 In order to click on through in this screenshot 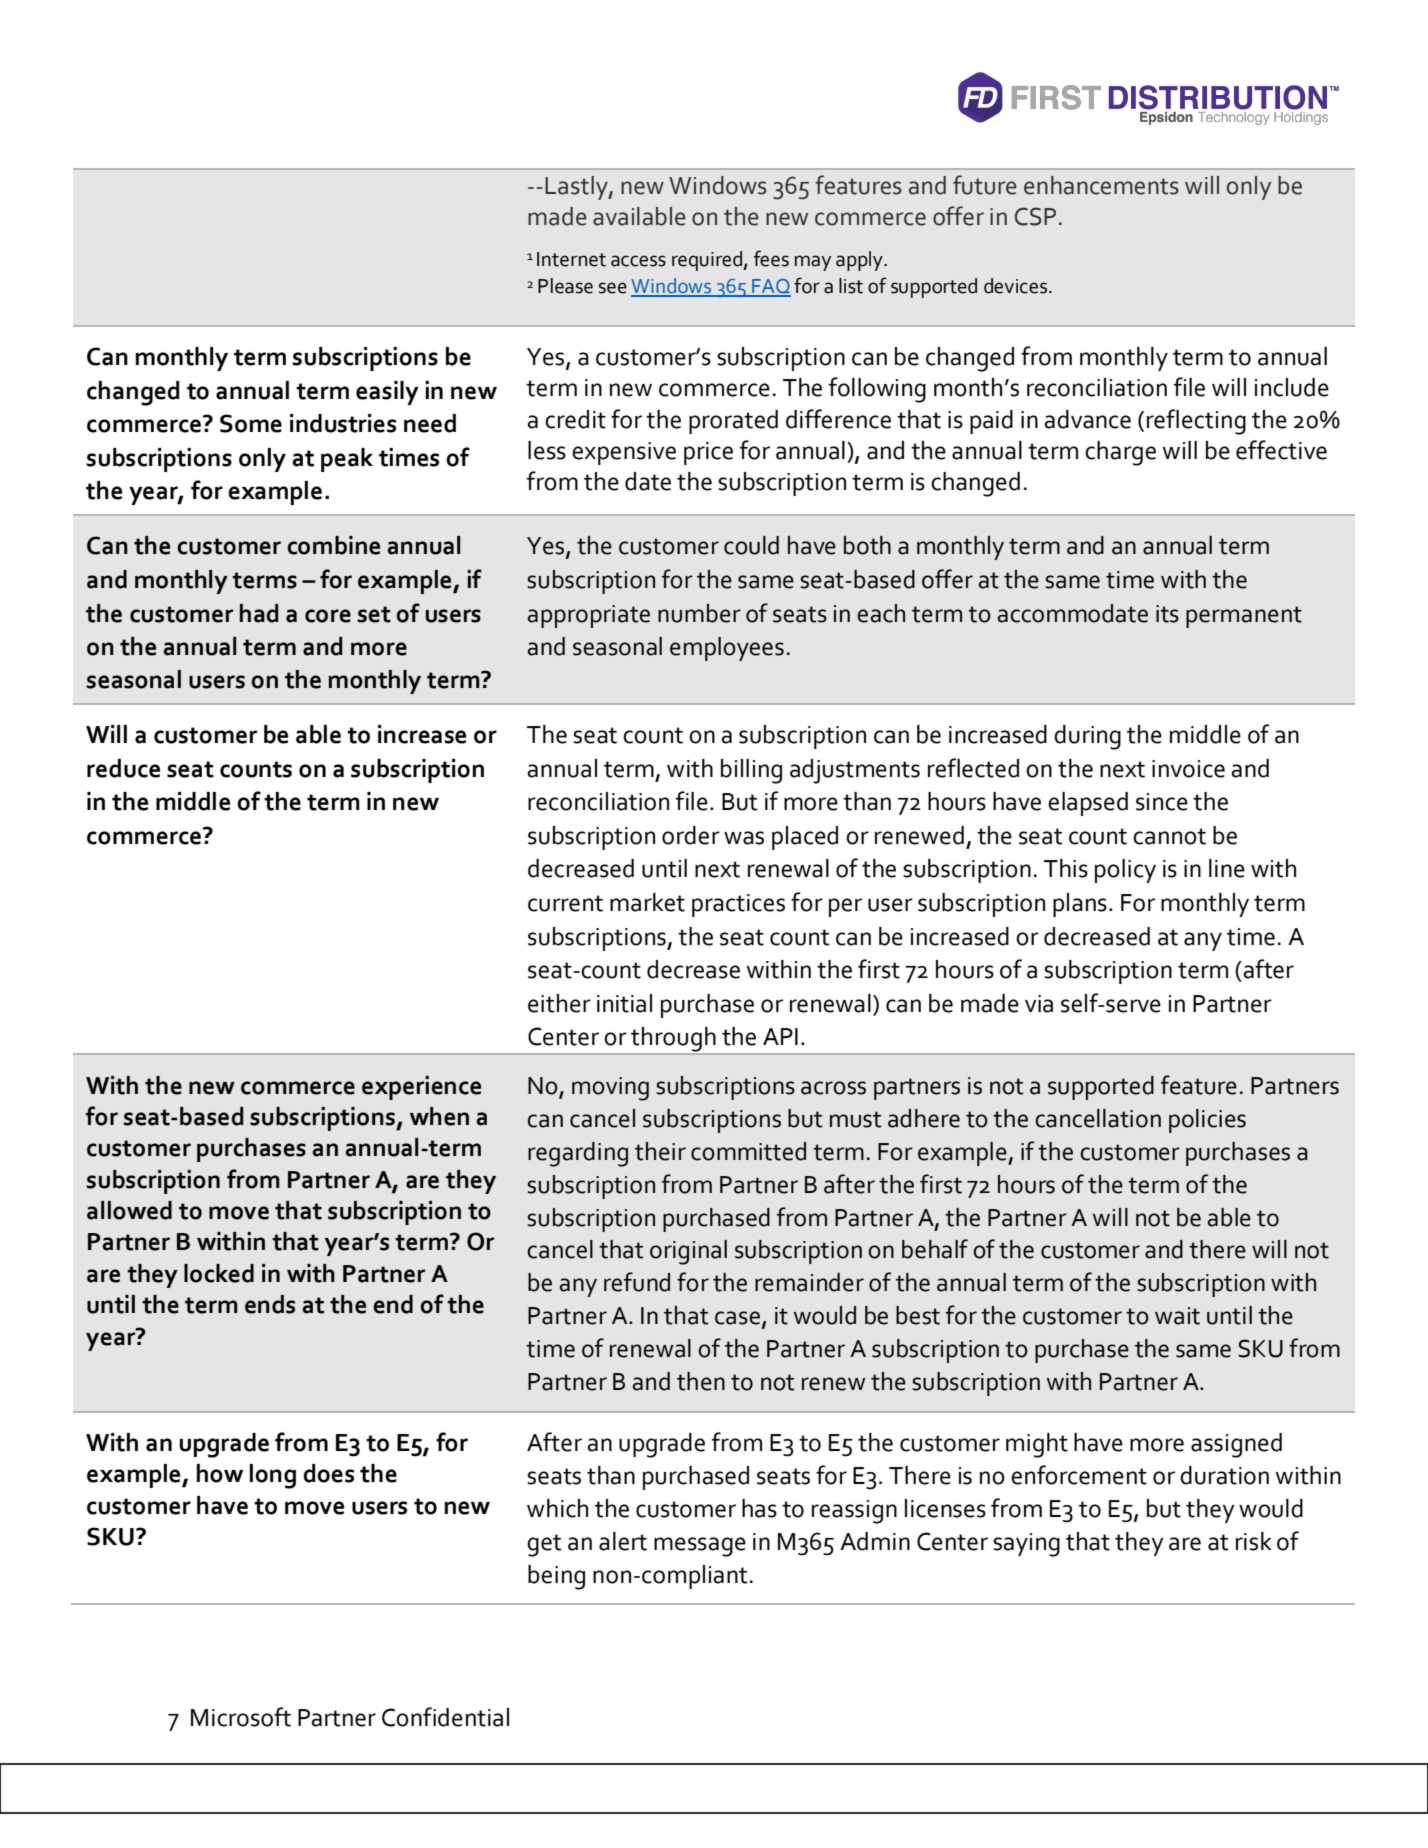, I will do `click(673, 1040)`.
